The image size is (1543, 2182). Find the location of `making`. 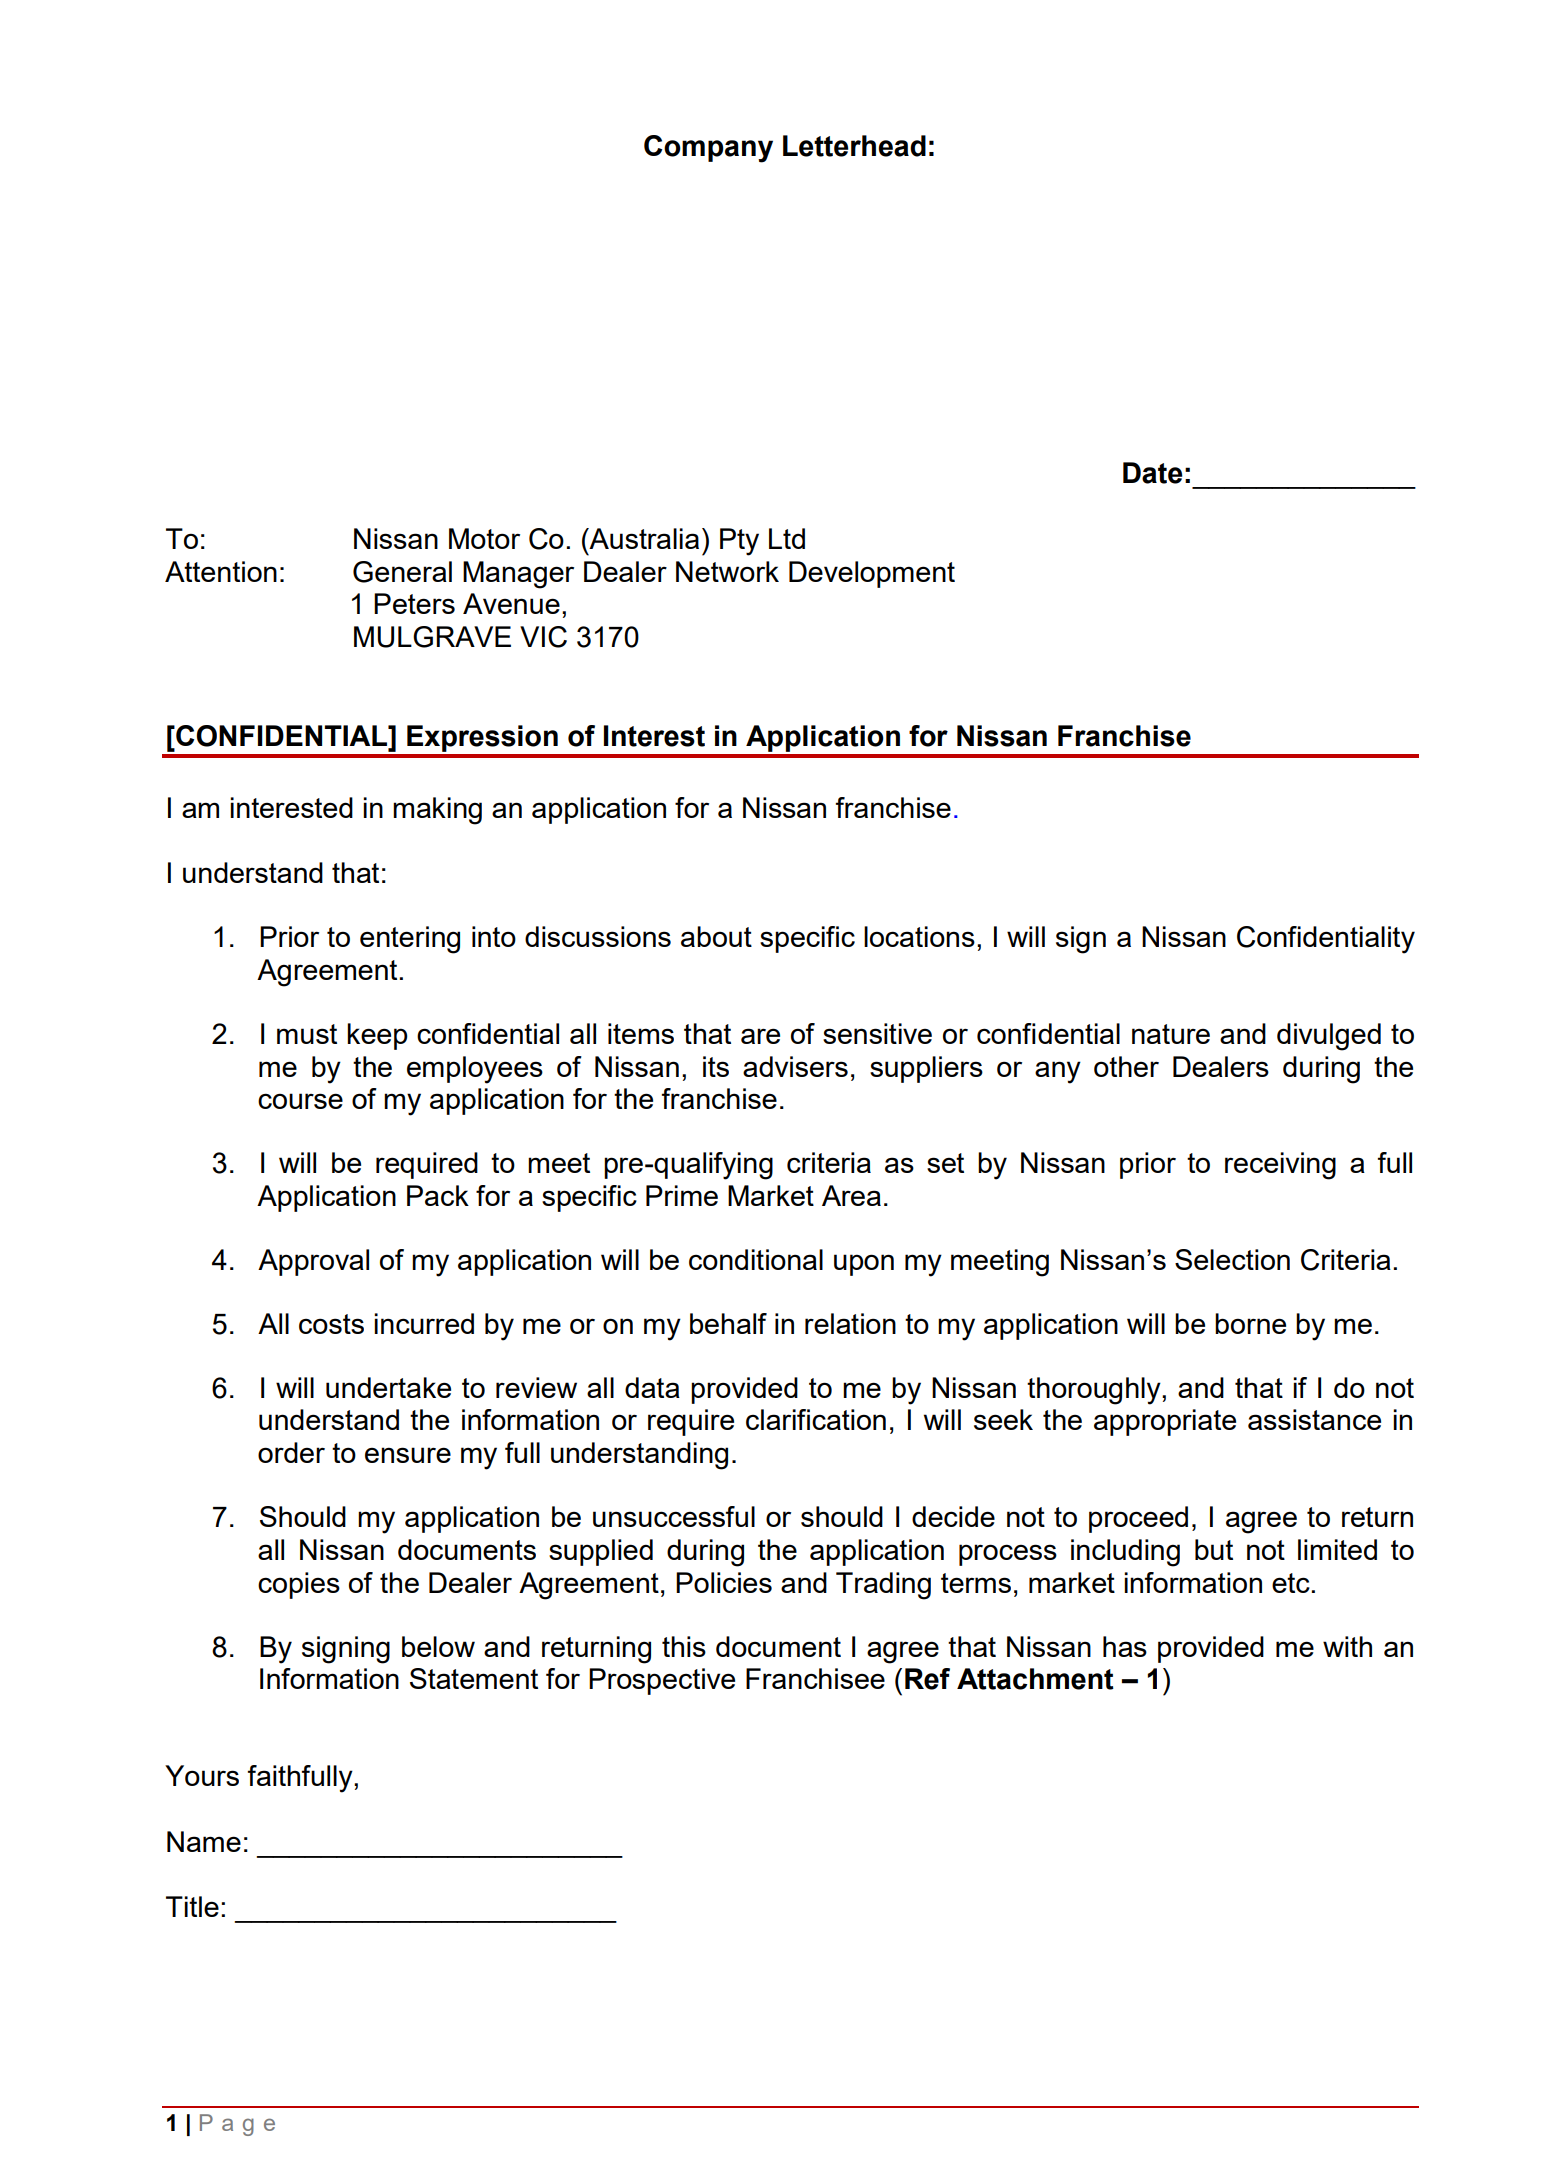

making is located at coordinates (437, 811).
